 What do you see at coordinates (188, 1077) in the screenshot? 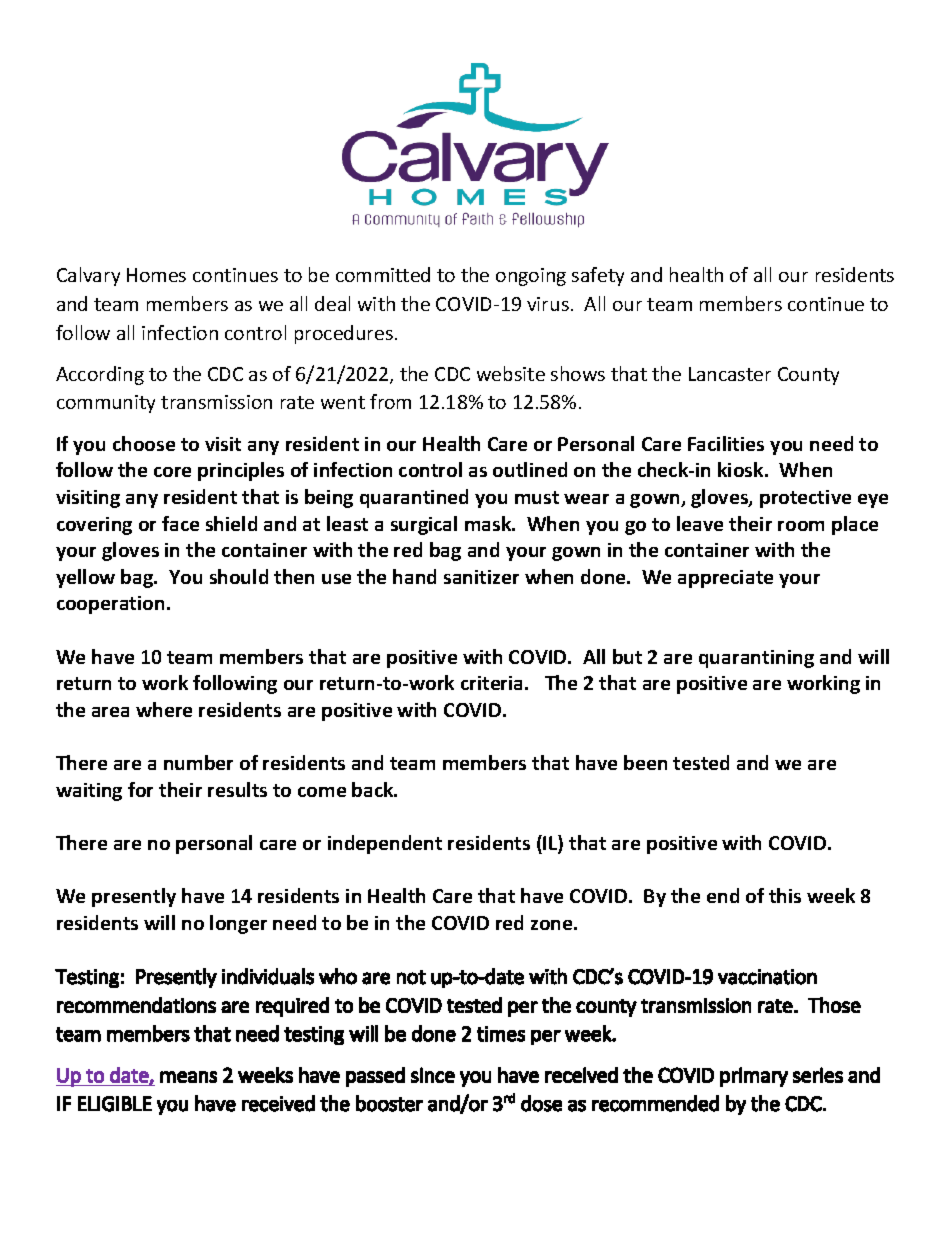
I see `means` at bounding box center [188, 1077].
